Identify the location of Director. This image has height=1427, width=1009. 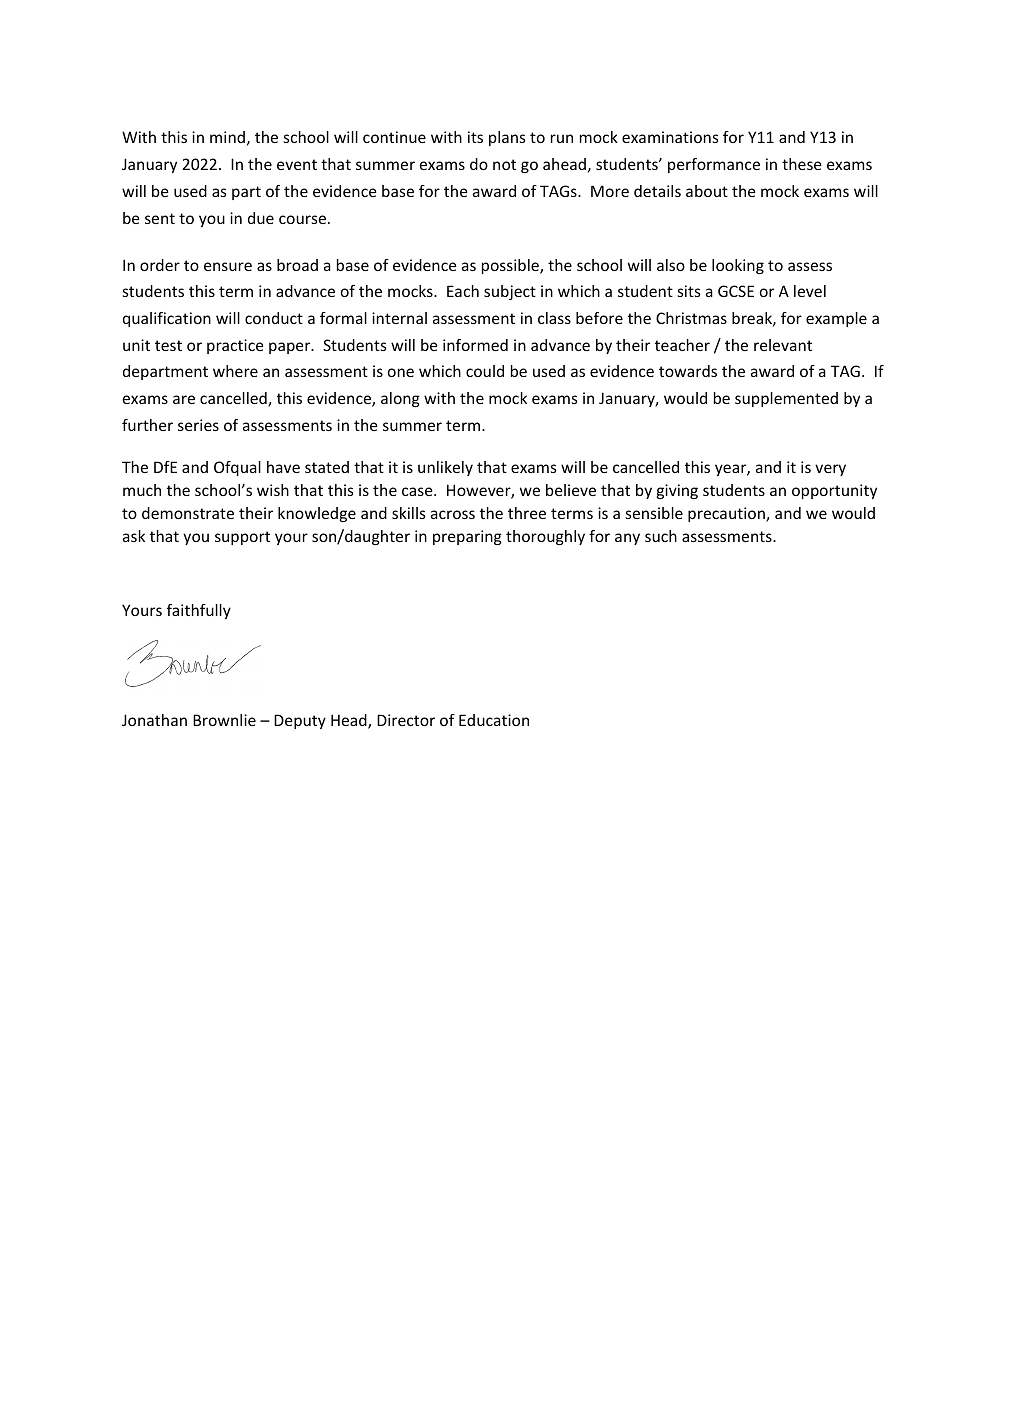
(406, 720).
